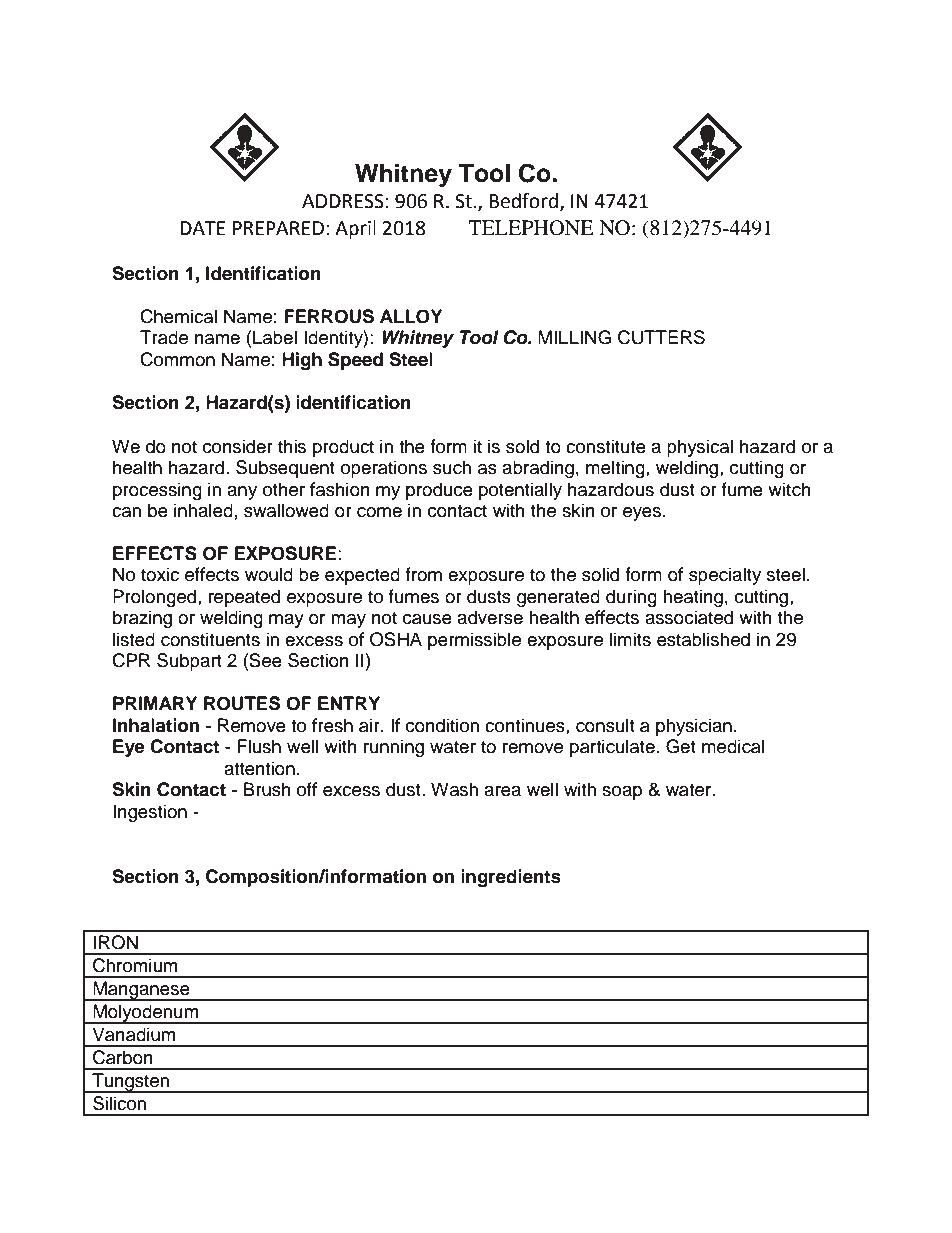 The height and width of the screenshot is (1233, 952). I want to click on DATE, so click(203, 228).
